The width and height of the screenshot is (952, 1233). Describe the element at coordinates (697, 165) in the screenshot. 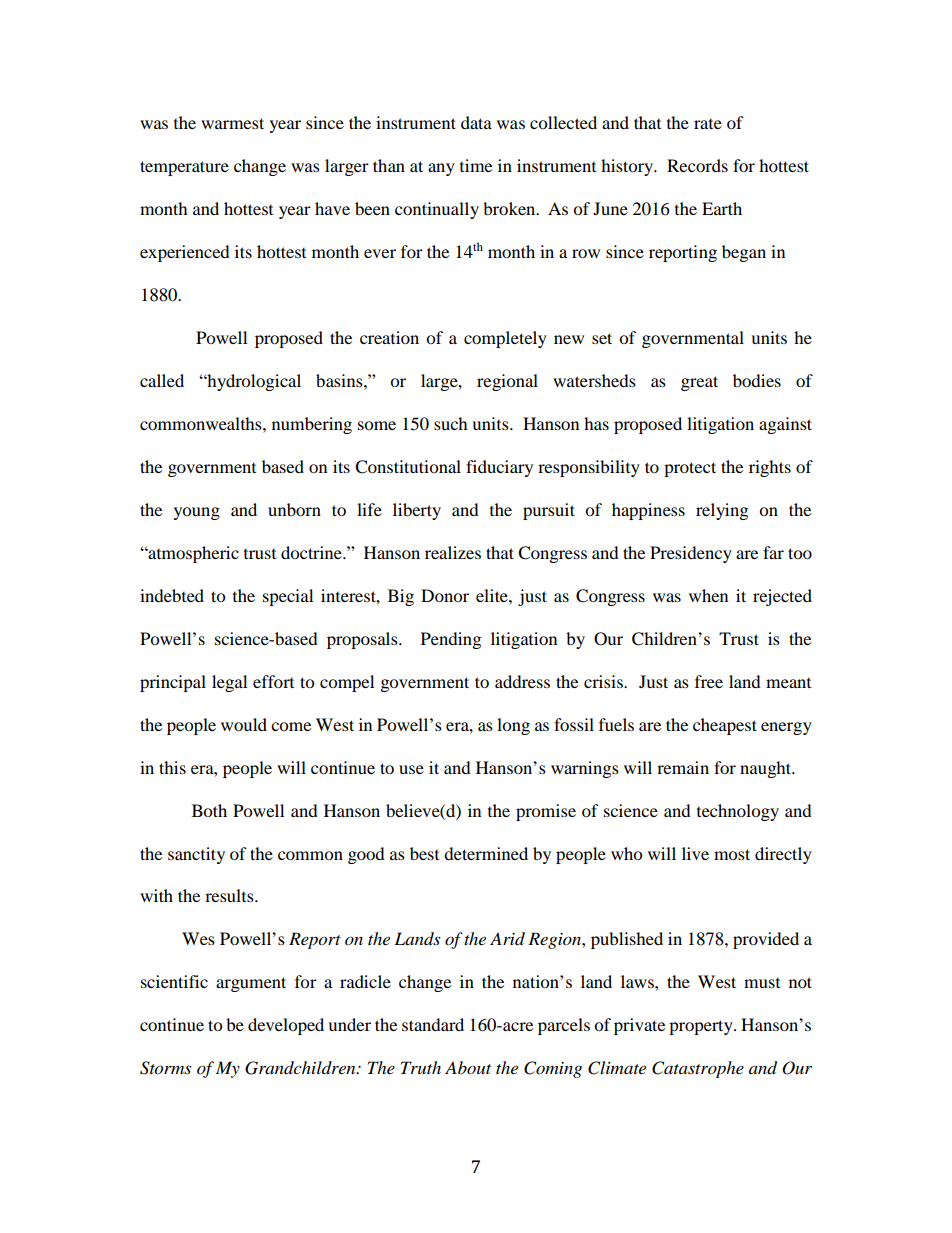

I see `Records` at that location.
